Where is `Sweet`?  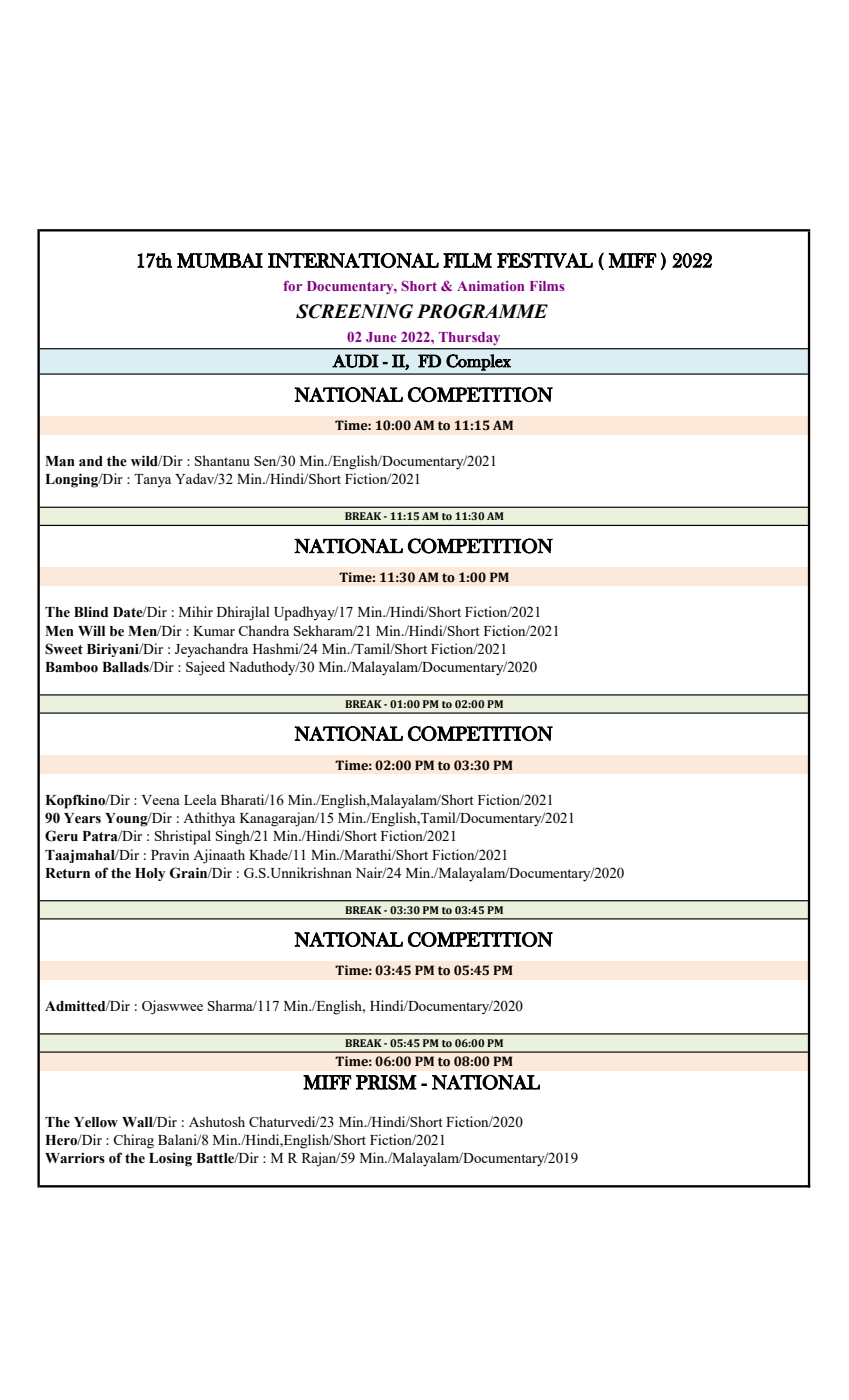
Sweet is located at coordinates (64, 649).
